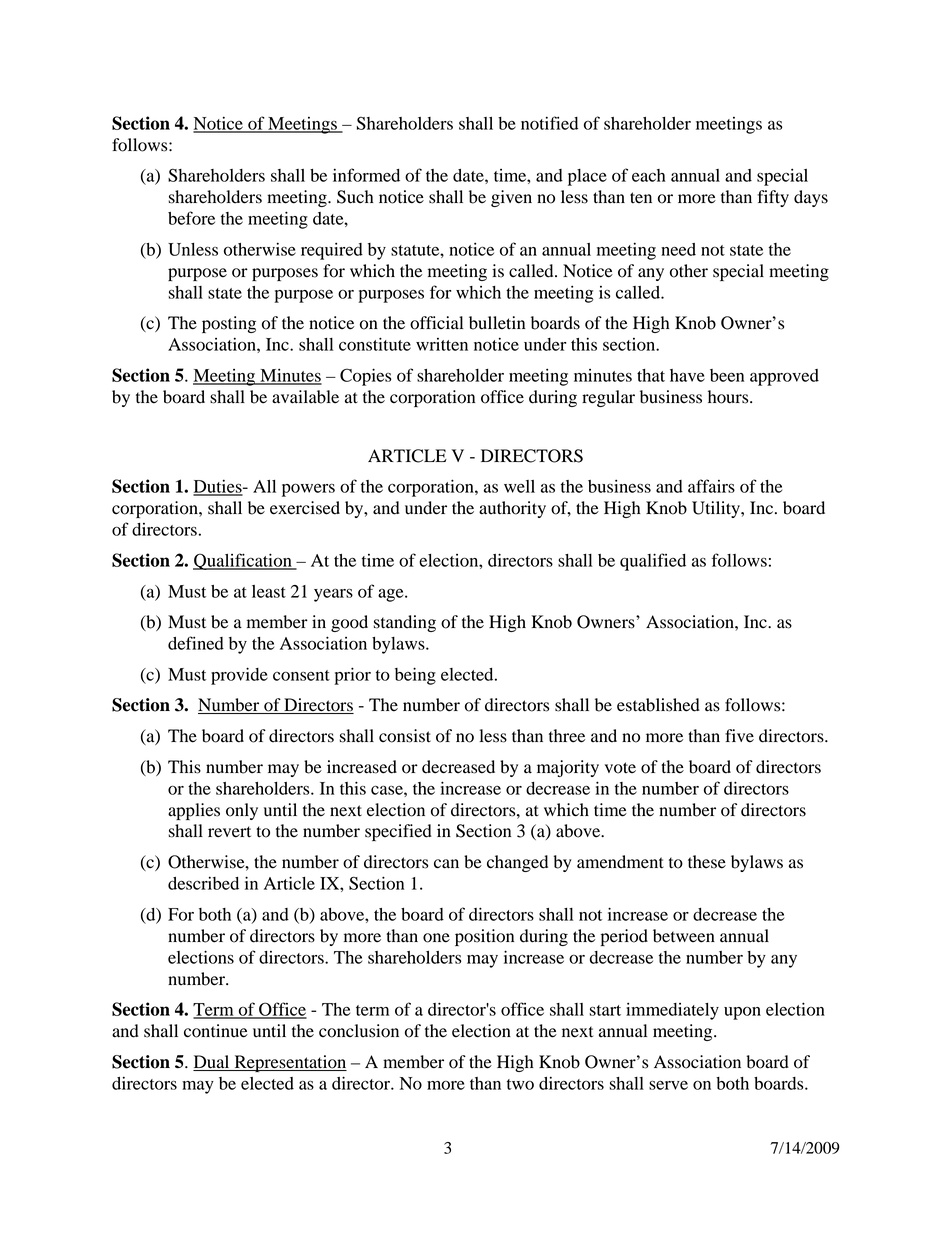 This page has height=1233, width=952. Describe the element at coordinates (308, 490) in the page. I see `powers` at that location.
